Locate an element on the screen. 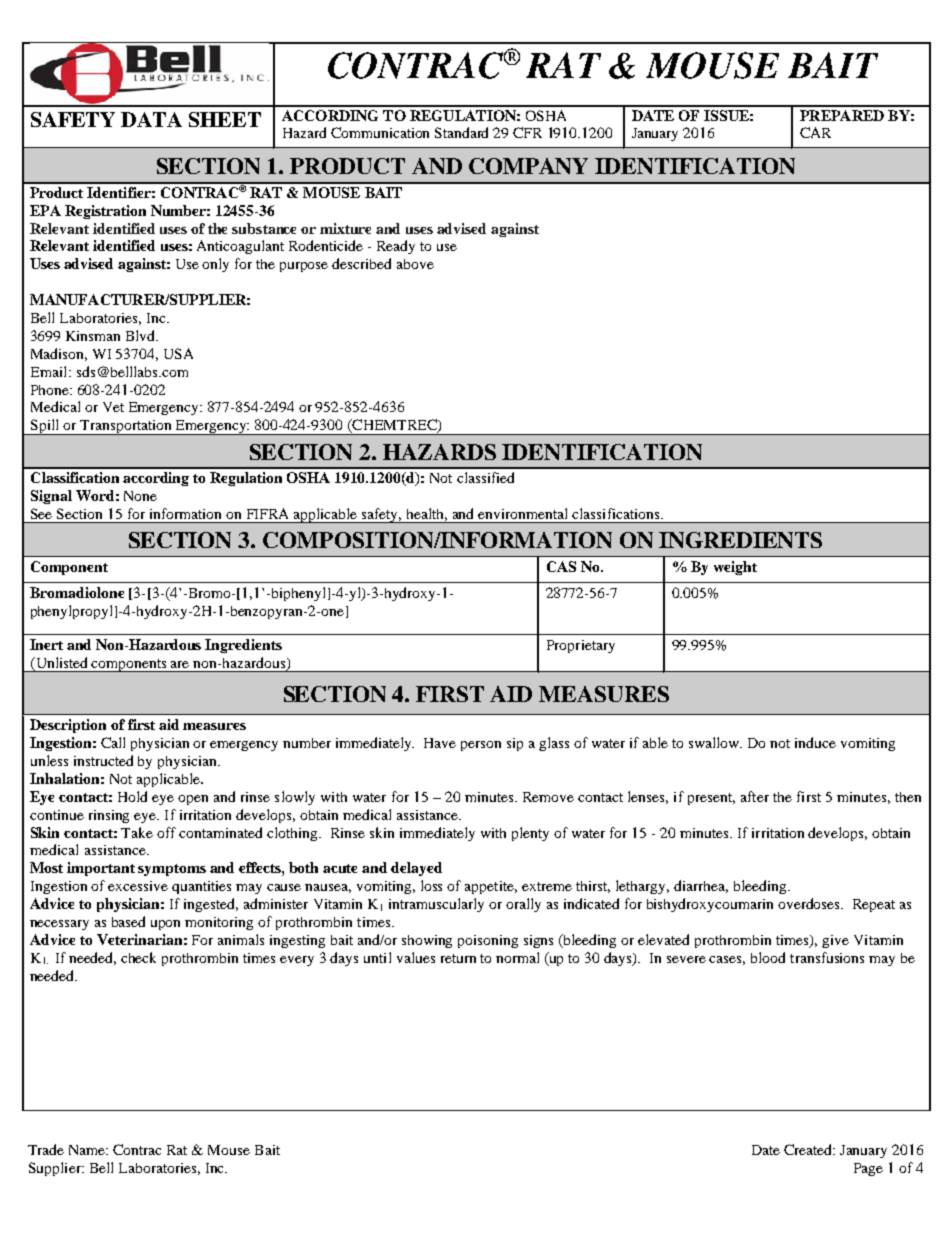 The image size is (952, 1233). classified is located at coordinates (485, 477).
